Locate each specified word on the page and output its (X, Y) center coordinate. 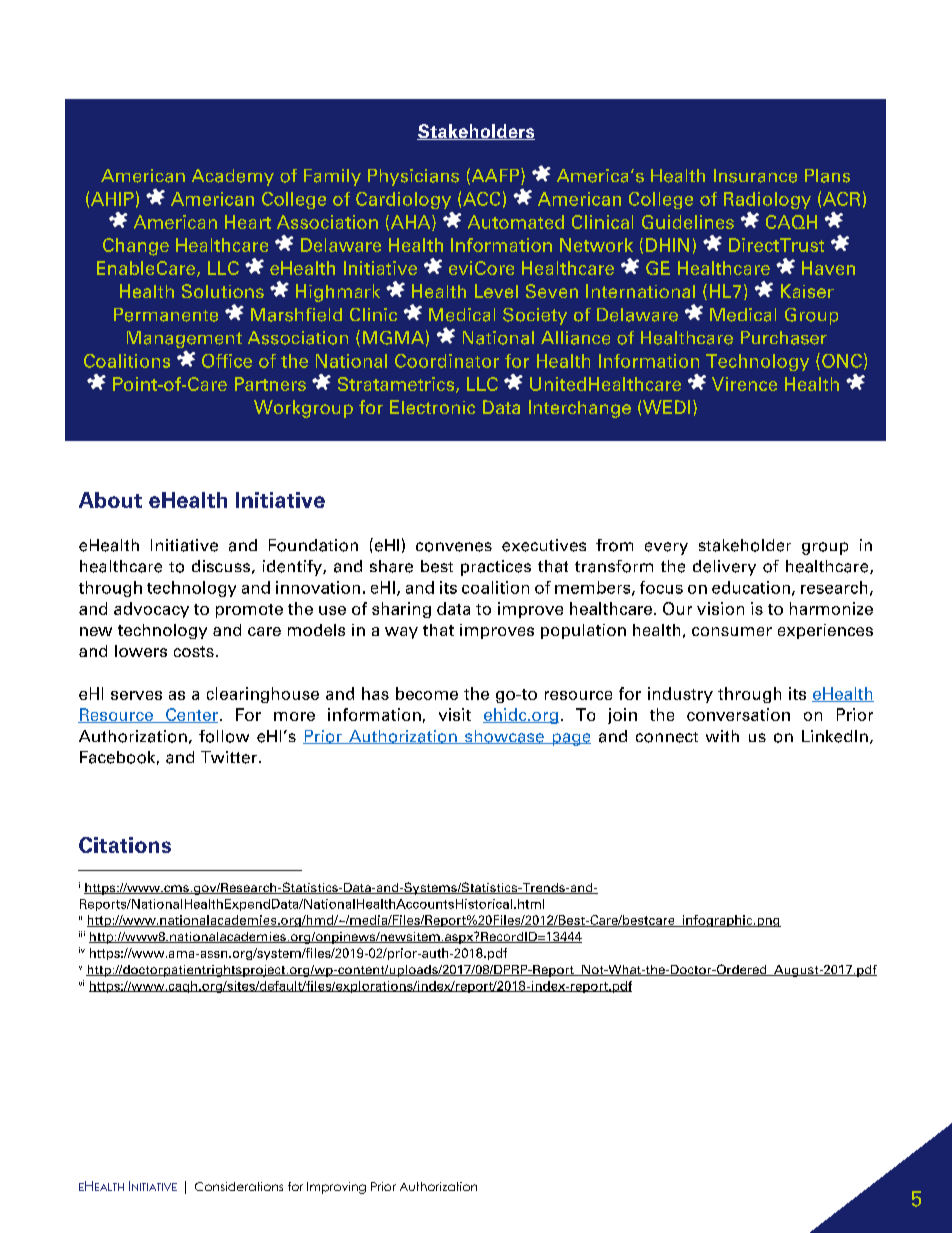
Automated (516, 222)
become (427, 693)
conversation (738, 714)
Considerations (239, 1186)
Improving (336, 1188)
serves (136, 695)
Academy (233, 177)
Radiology (767, 200)
